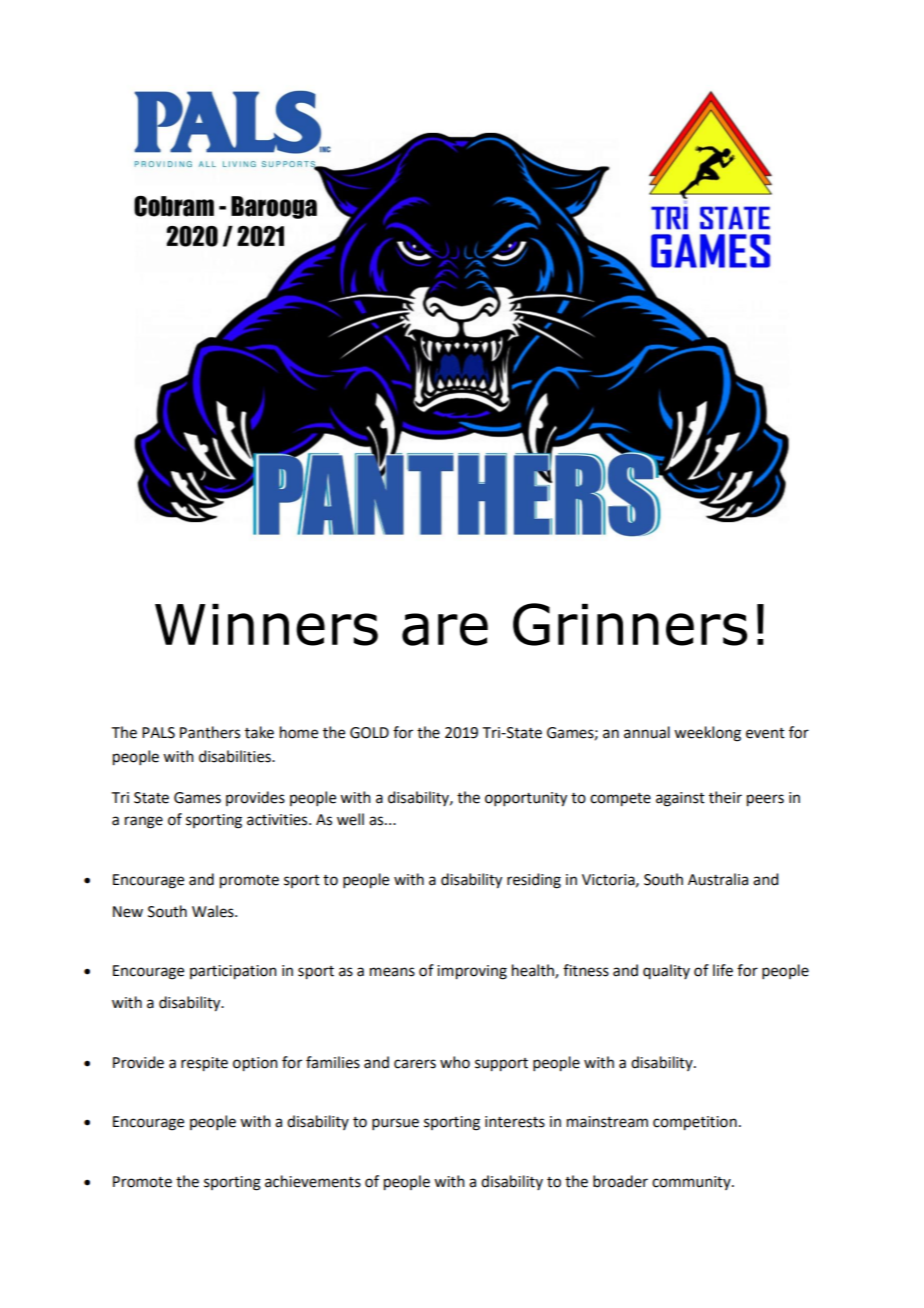 Image resolution: width=924 pixels, height=1308 pixels. Describe the element at coordinates (692, 1183) in the screenshot. I see `community` at that location.
